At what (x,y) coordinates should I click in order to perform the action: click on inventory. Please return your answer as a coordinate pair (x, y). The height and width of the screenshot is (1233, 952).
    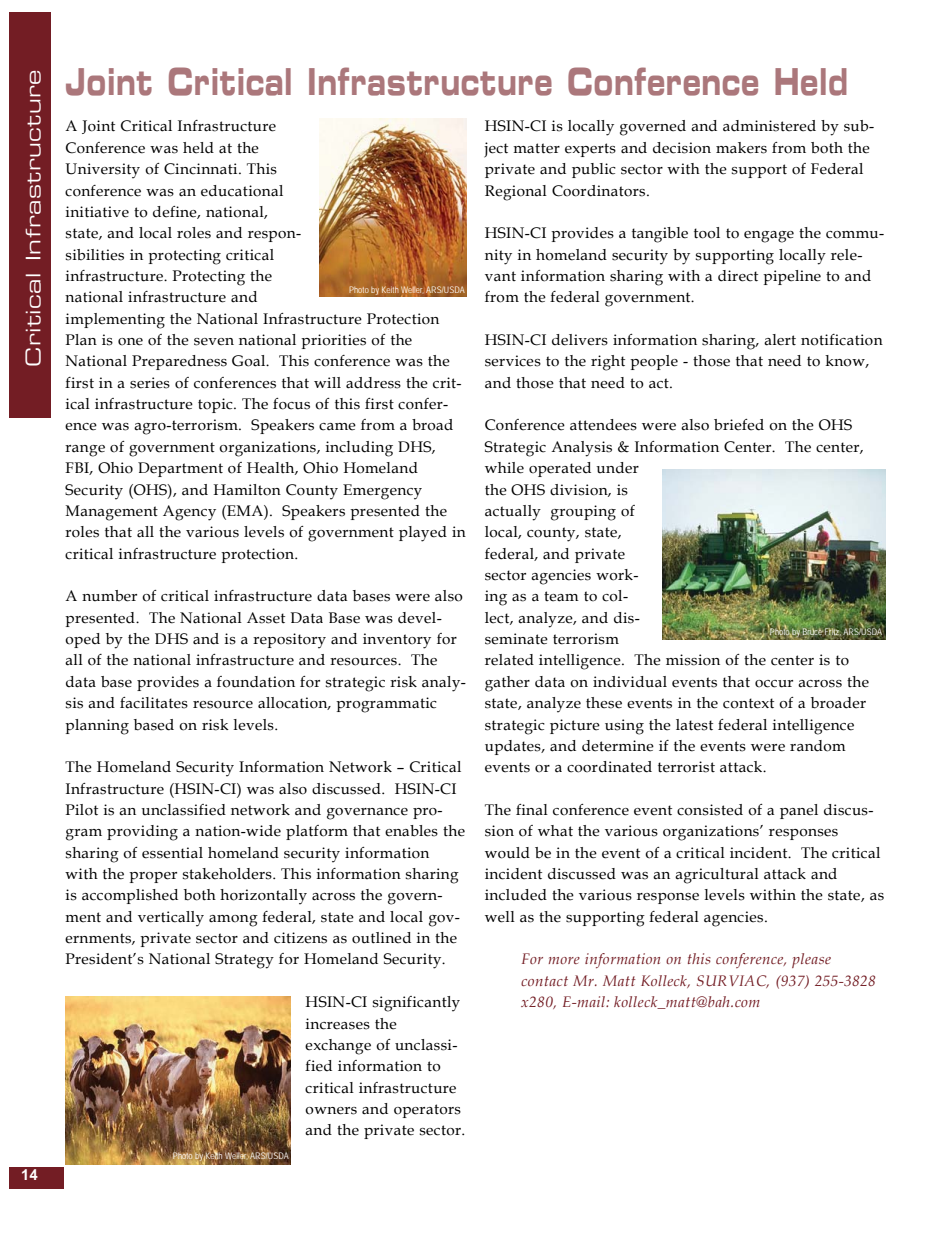
    Looking at the image, I should click on (397, 641).
